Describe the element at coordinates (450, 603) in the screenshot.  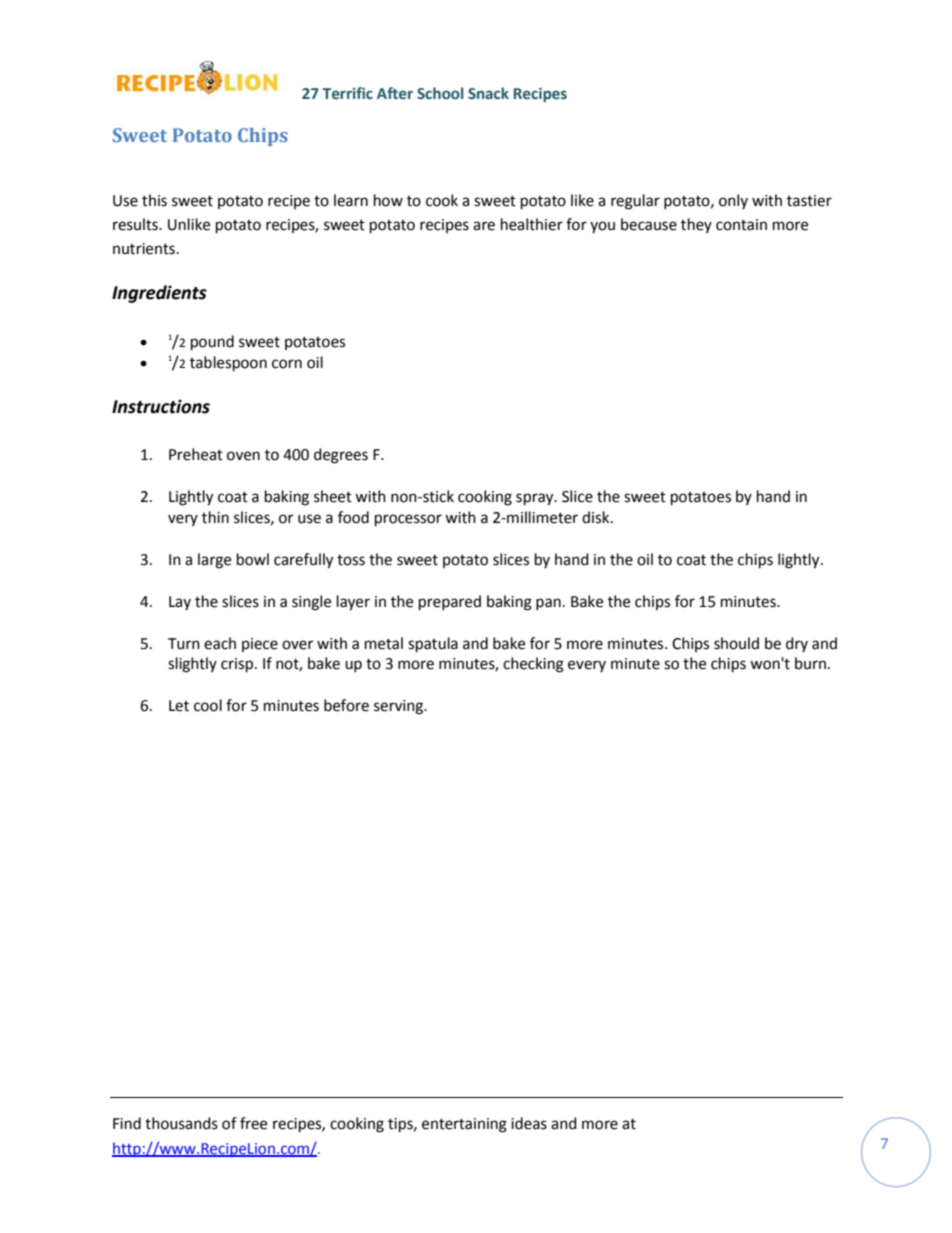
I see `prepared` at that location.
